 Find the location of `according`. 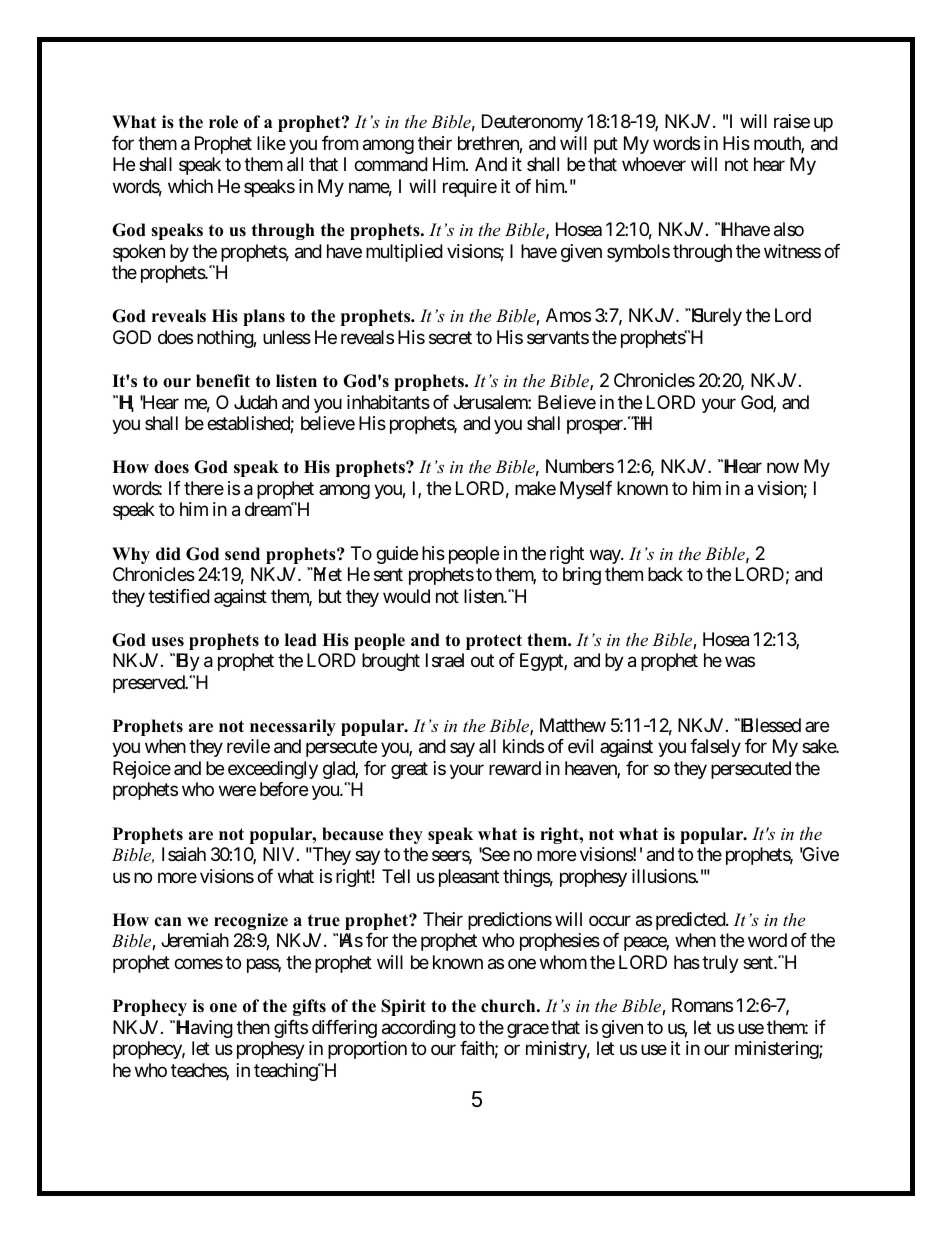

according is located at coordinates (419, 1029).
